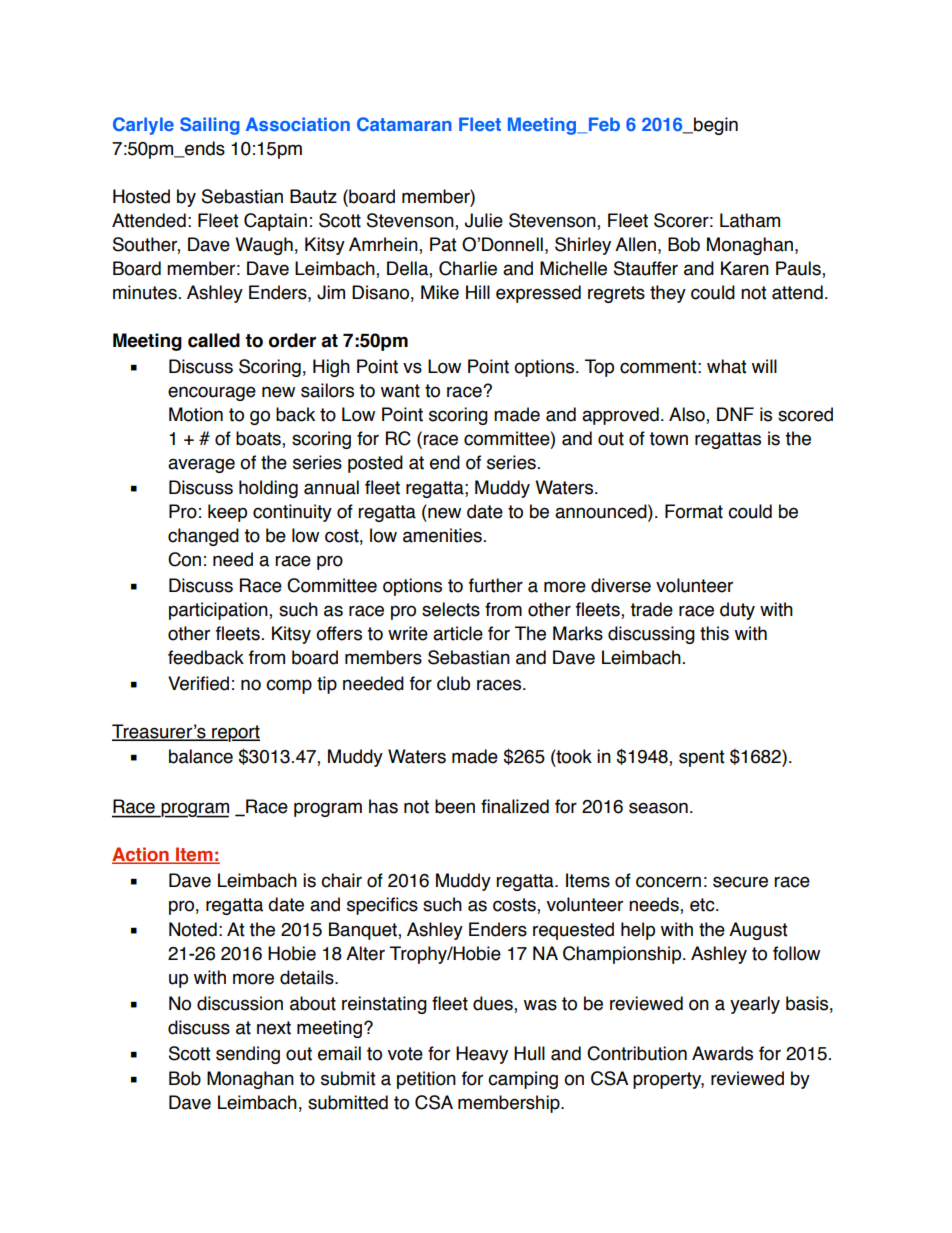 The height and width of the document is (1233, 952). What do you see at coordinates (482, 1055) in the document?
I see `Heavy` at bounding box center [482, 1055].
